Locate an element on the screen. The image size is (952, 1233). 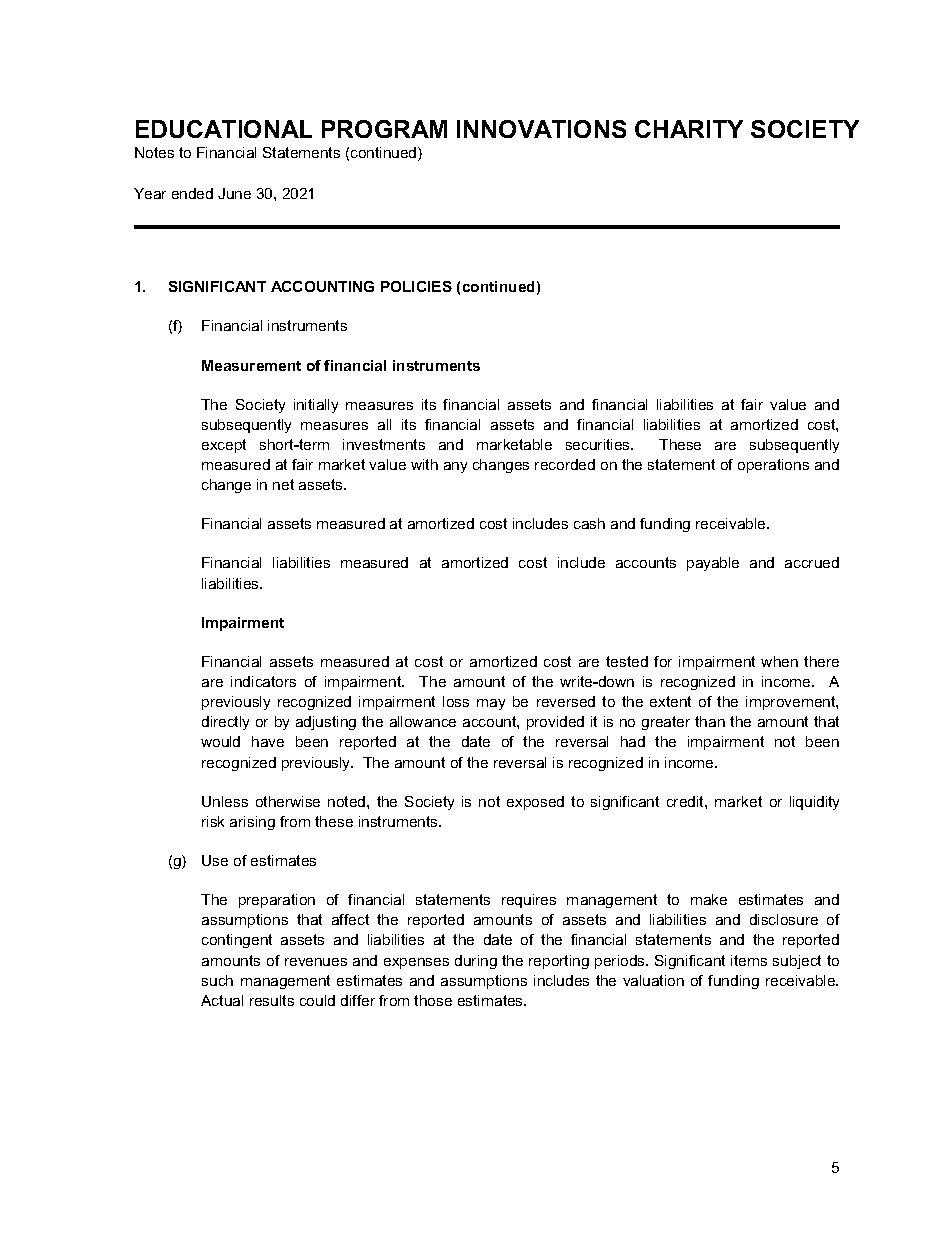
payable is located at coordinates (713, 564).
